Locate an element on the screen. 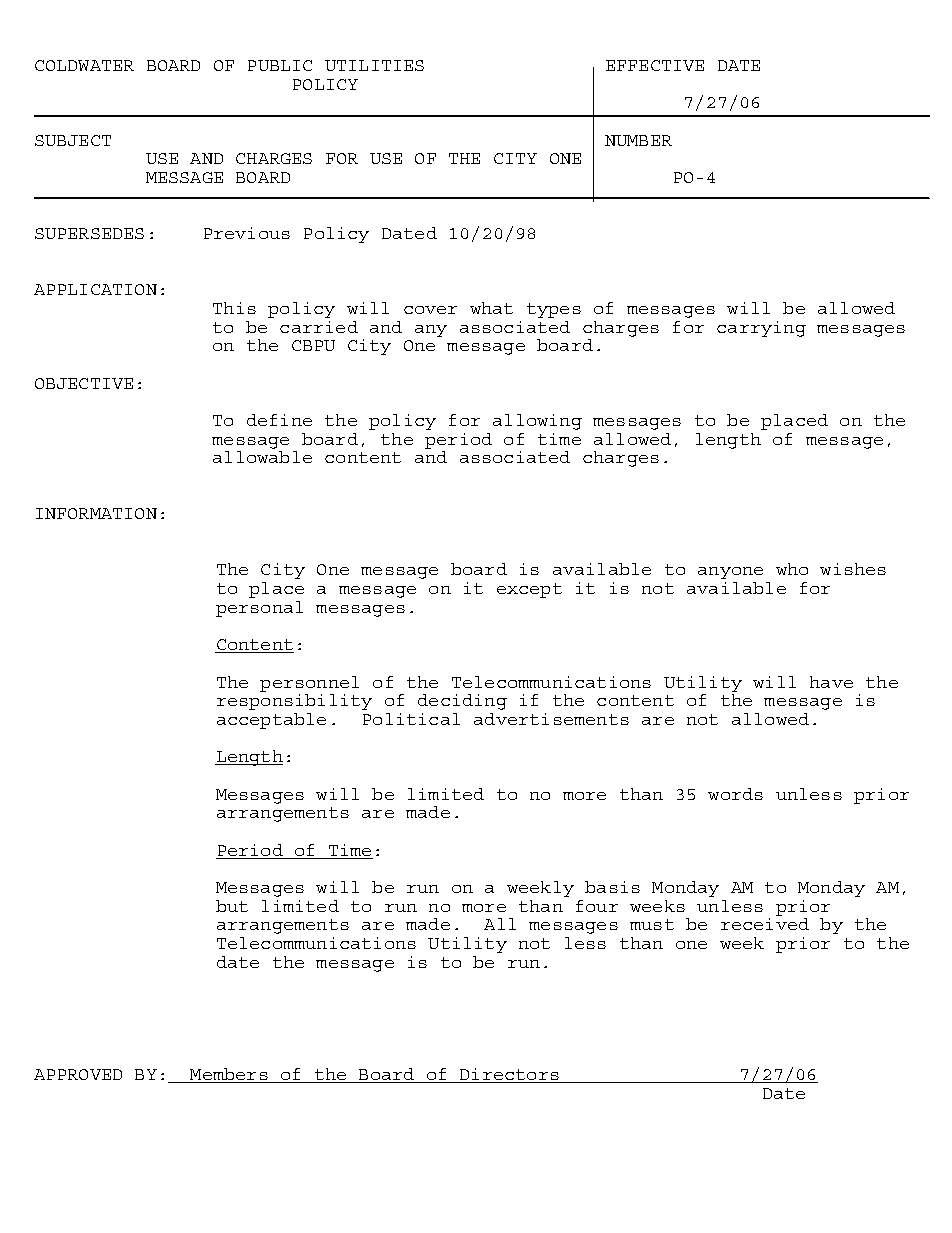  Members is located at coordinates (229, 1075).
